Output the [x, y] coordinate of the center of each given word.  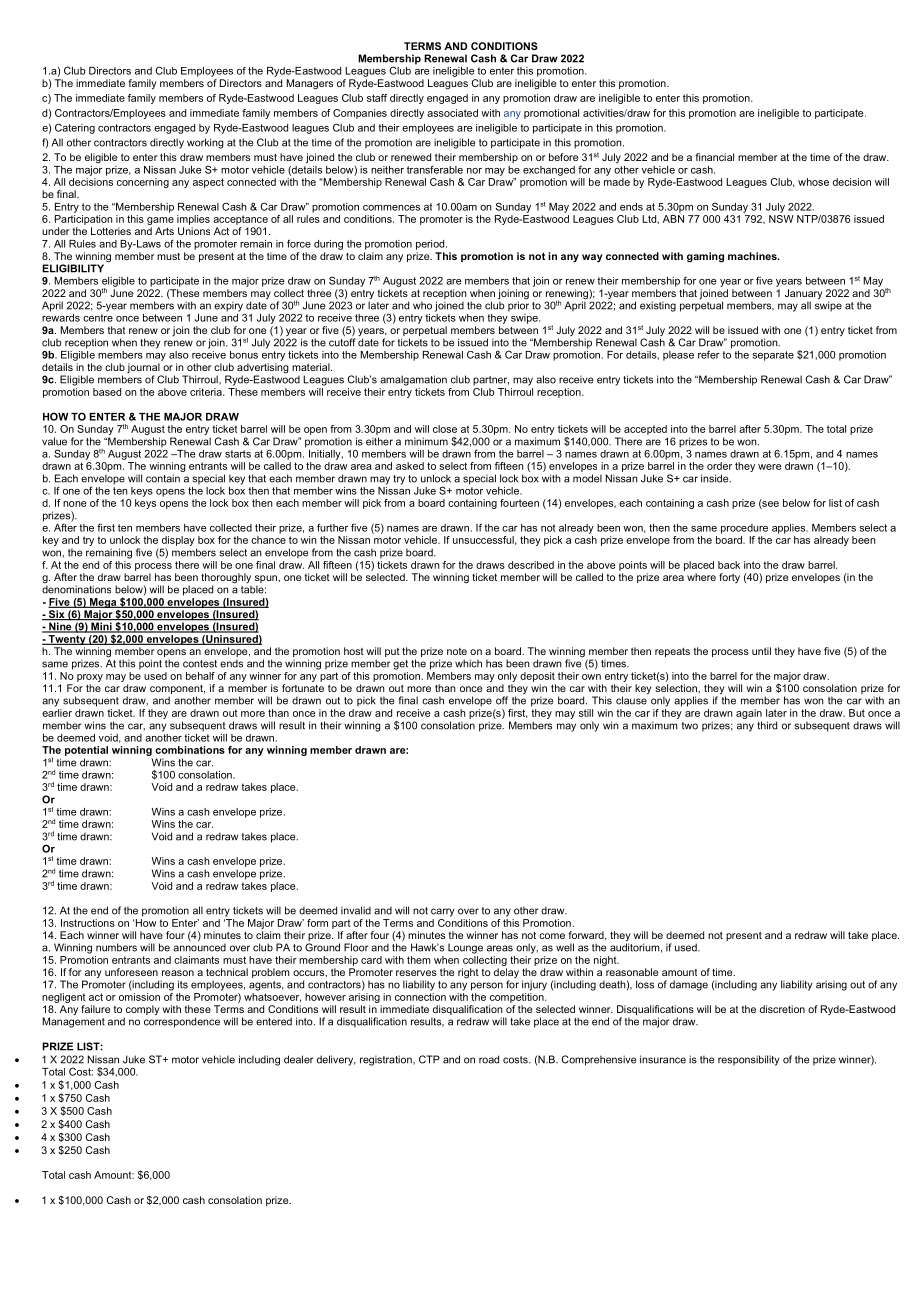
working [205, 143]
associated [452, 113]
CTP [429, 1059]
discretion [782, 1009]
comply [142, 1011]
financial [714, 157]
